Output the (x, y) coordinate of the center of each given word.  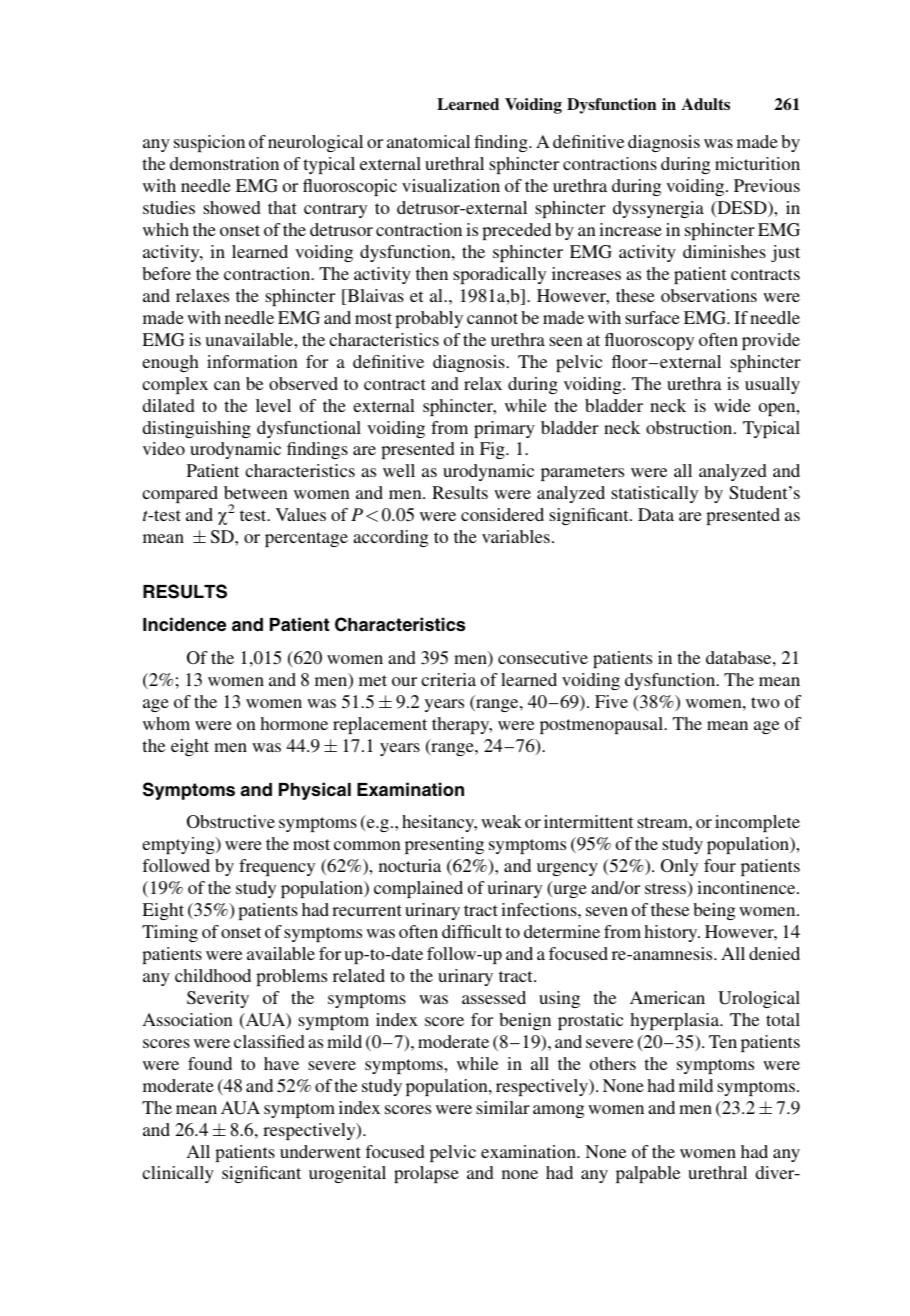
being (714, 911)
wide (732, 405)
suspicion (209, 143)
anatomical (428, 141)
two (765, 702)
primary (504, 429)
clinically (178, 1174)
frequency (277, 867)
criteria (448, 679)
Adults (706, 104)
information (252, 361)
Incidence (184, 624)
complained (418, 889)
